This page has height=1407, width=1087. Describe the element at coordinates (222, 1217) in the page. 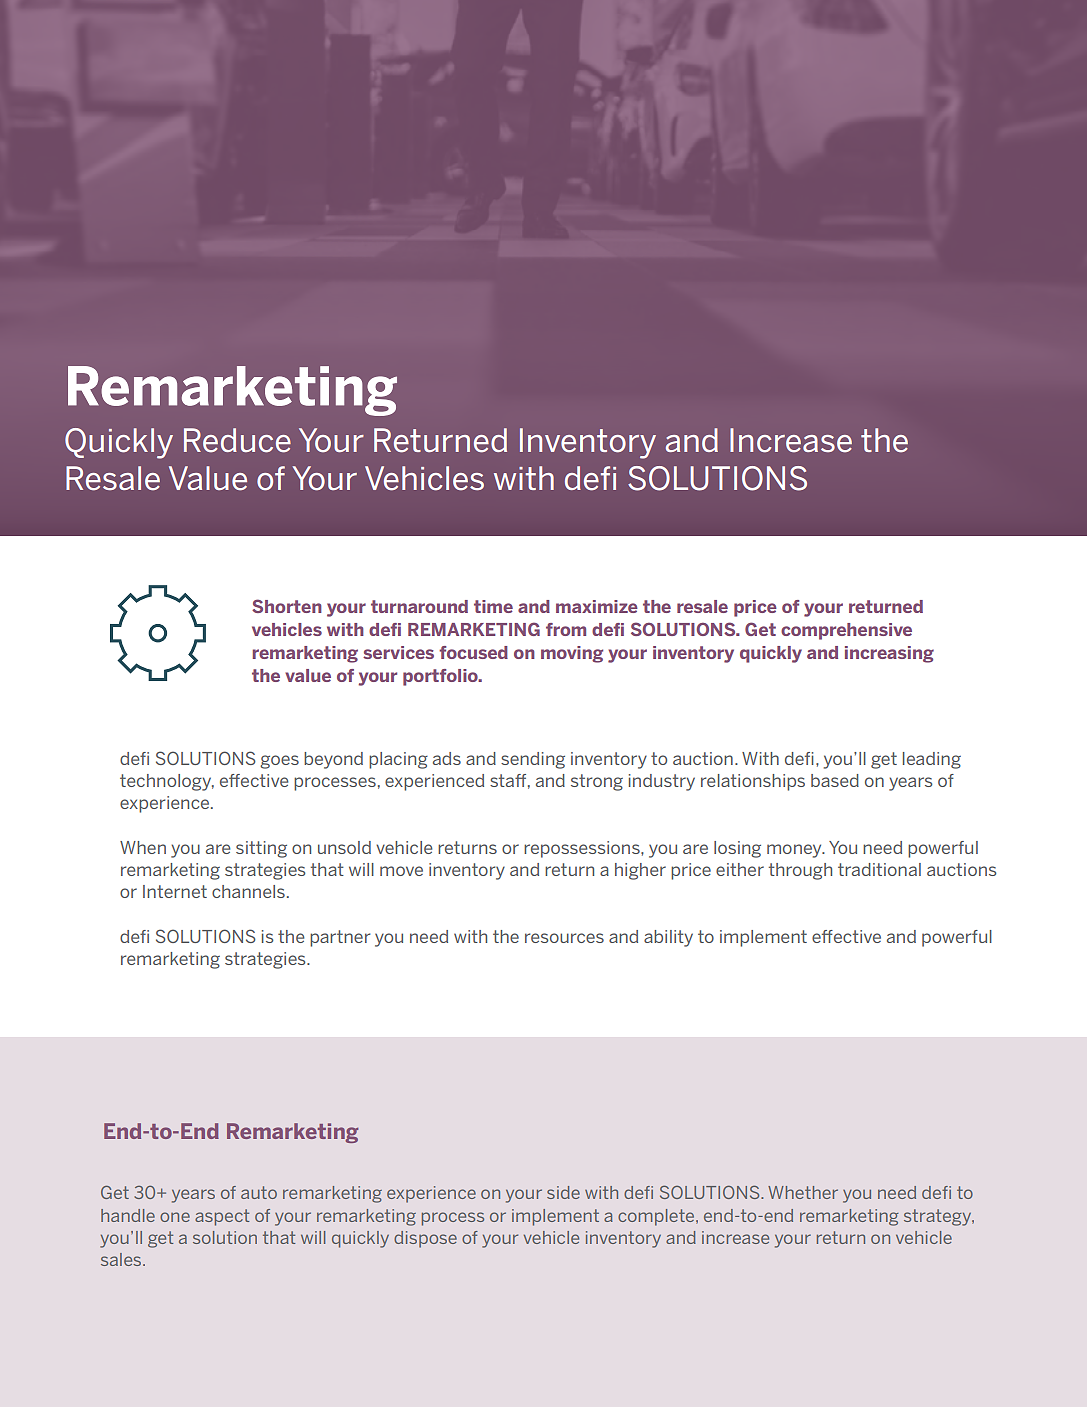

I see `aspect` at that location.
